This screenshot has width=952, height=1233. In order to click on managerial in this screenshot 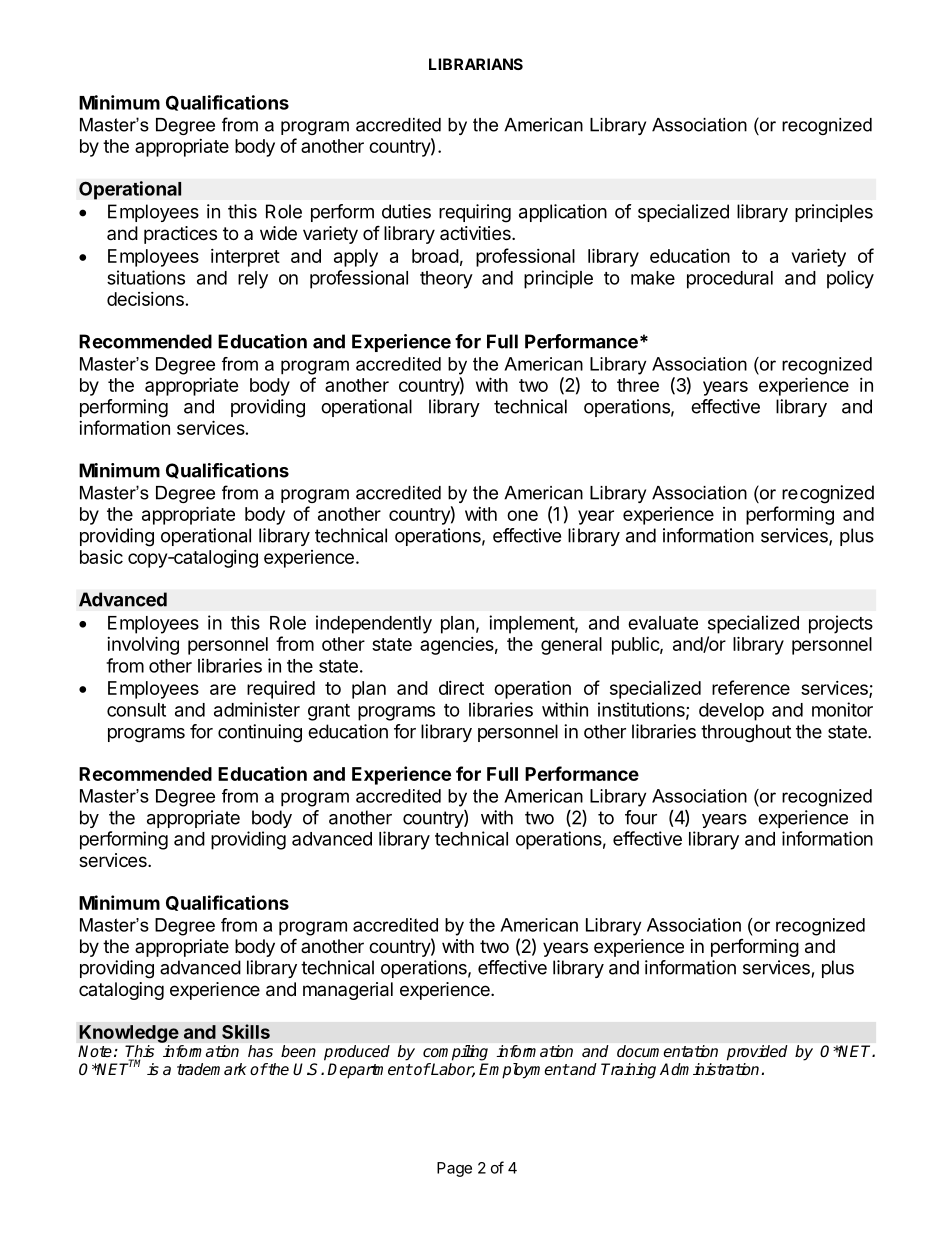, I will do `click(348, 991)`.
